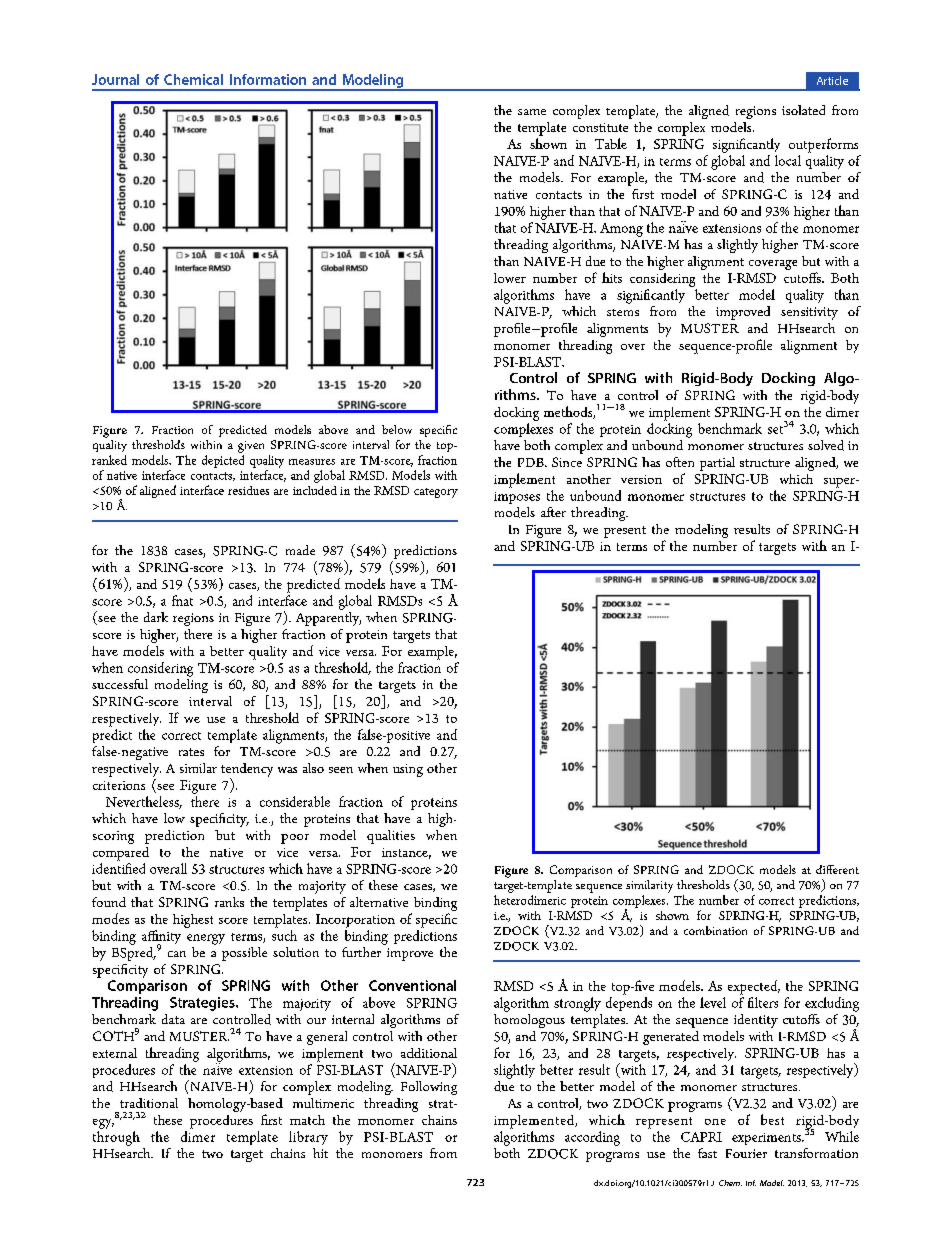 The width and height of the screenshot is (952, 1246). Describe the element at coordinates (149, 1103) in the screenshot. I see `traditional` at that location.
